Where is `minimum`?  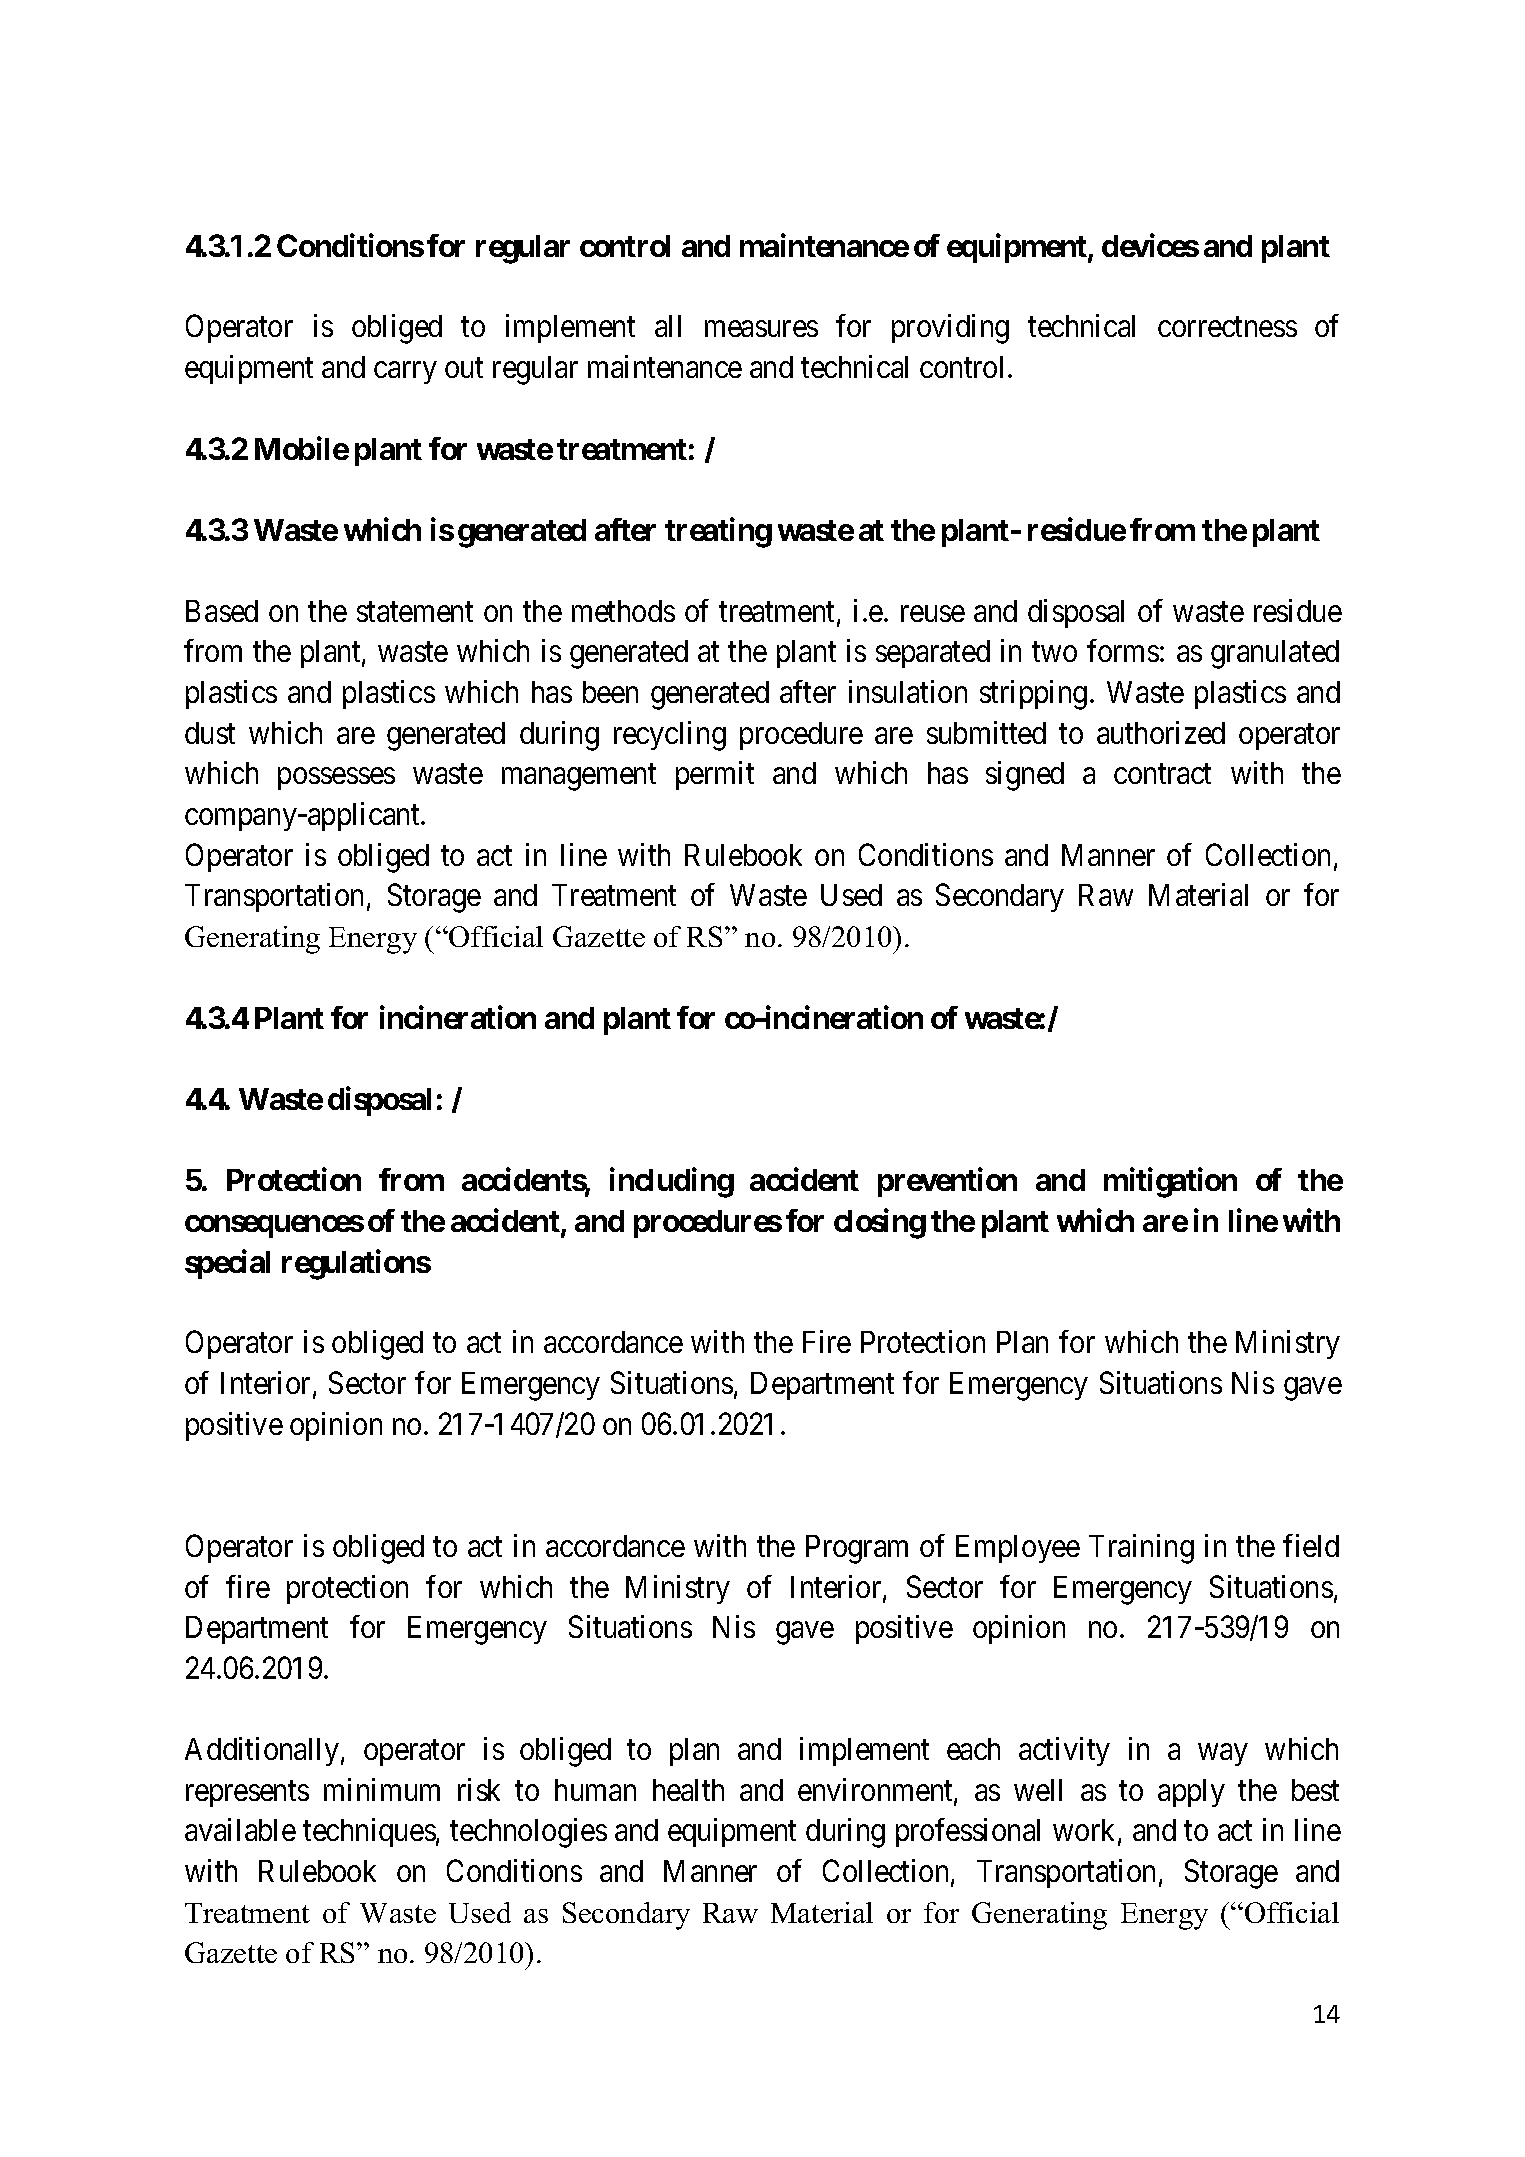
minimum is located at coordinates (382, 1789).
